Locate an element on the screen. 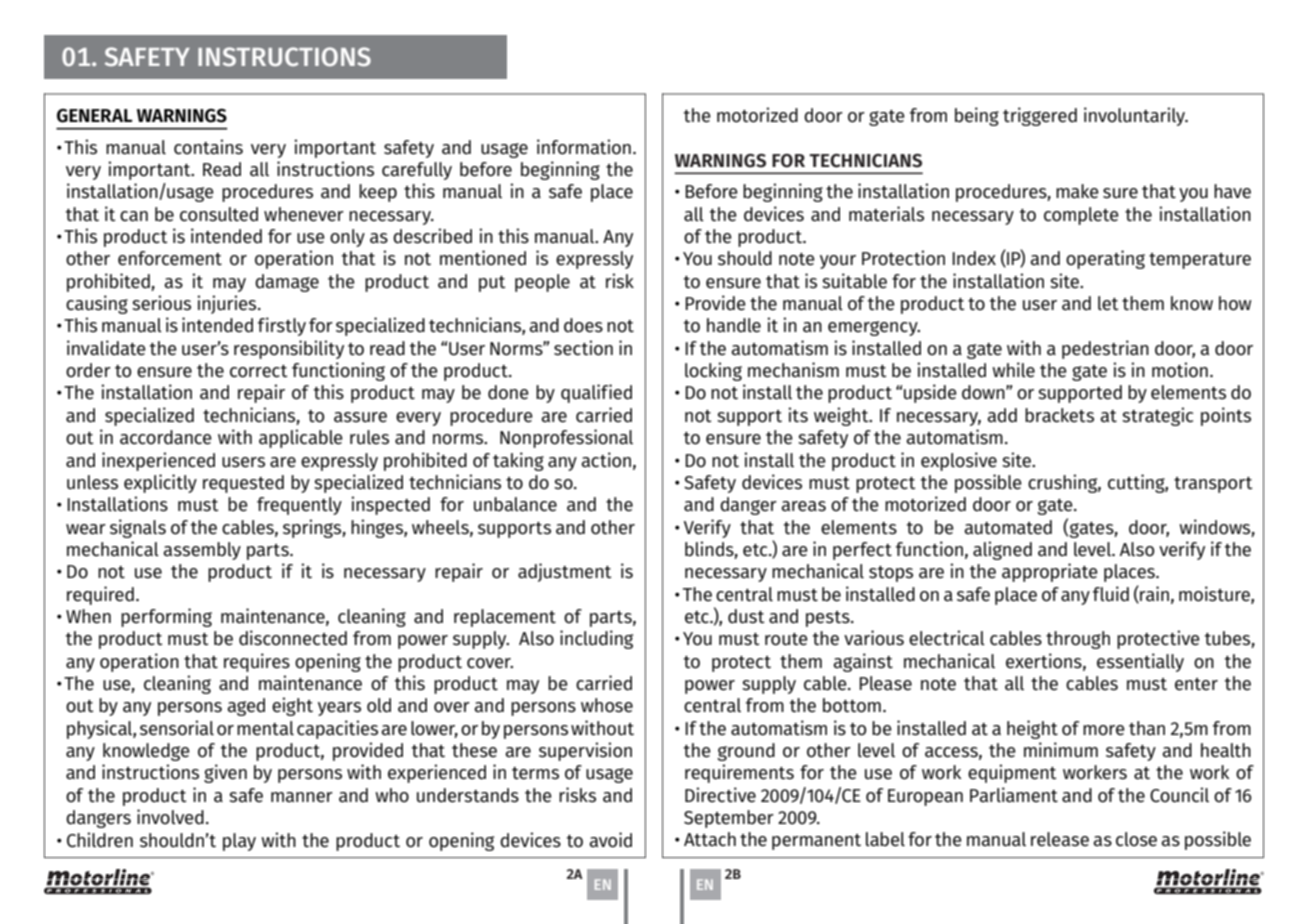 This screenshot has width=1308, height=924. injuries is located at coordinates (228, 304).
